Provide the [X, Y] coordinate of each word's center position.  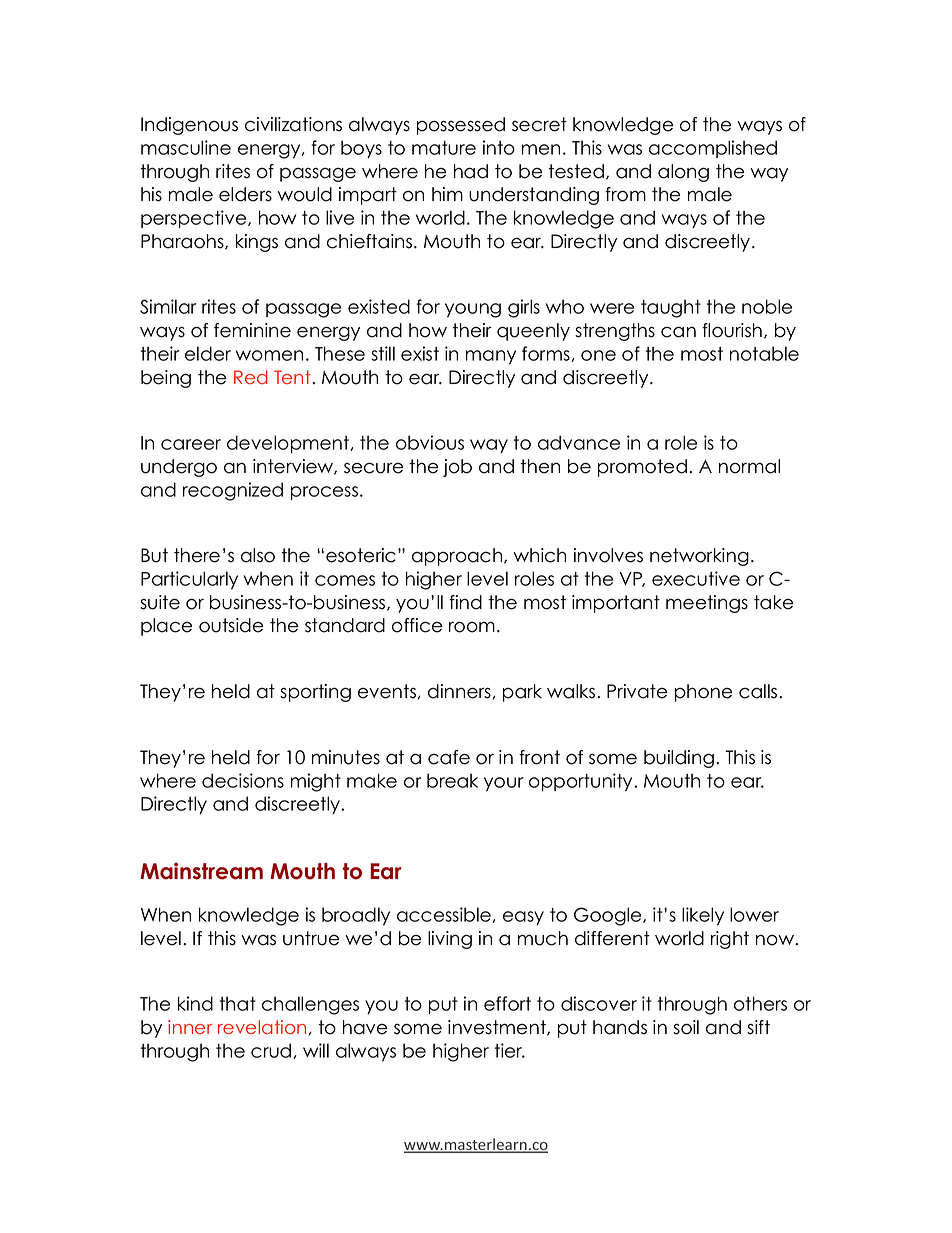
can [678, 332]
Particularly [189, 580]
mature [444, 148]
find [465, 602]
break [452, 780]
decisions [243, 780]
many [491, 357]
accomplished [713, 149]
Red [251, 377]
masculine [186, 147]
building [679, 759]
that [238, 1003]
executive [696, 578]
